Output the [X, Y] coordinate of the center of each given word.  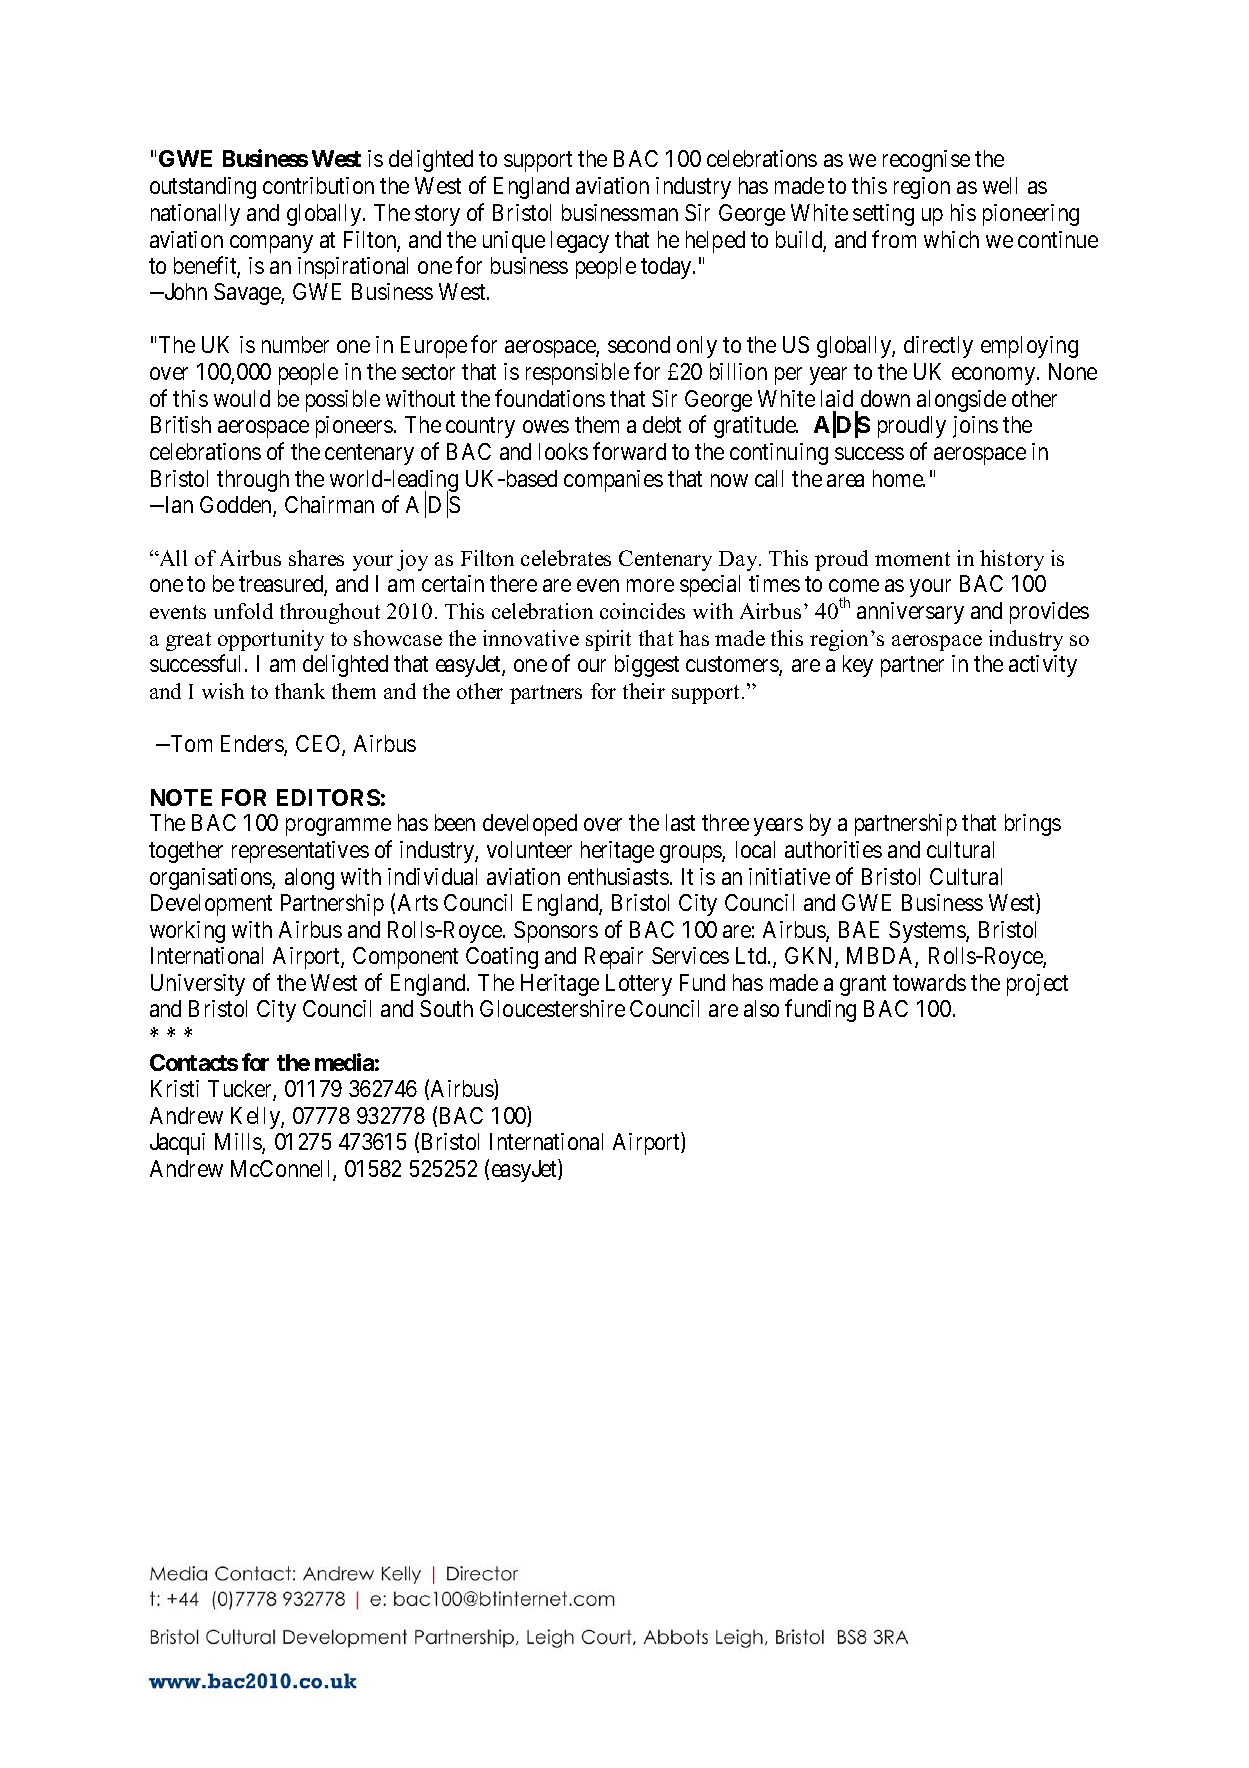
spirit [608, 640]
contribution [318, 185]
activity [1043, 666]
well [1000, 185]
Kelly [256, 1118]
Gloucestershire [552, 1008]
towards [929, 982]
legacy [580, 242]
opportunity [271, 640]
